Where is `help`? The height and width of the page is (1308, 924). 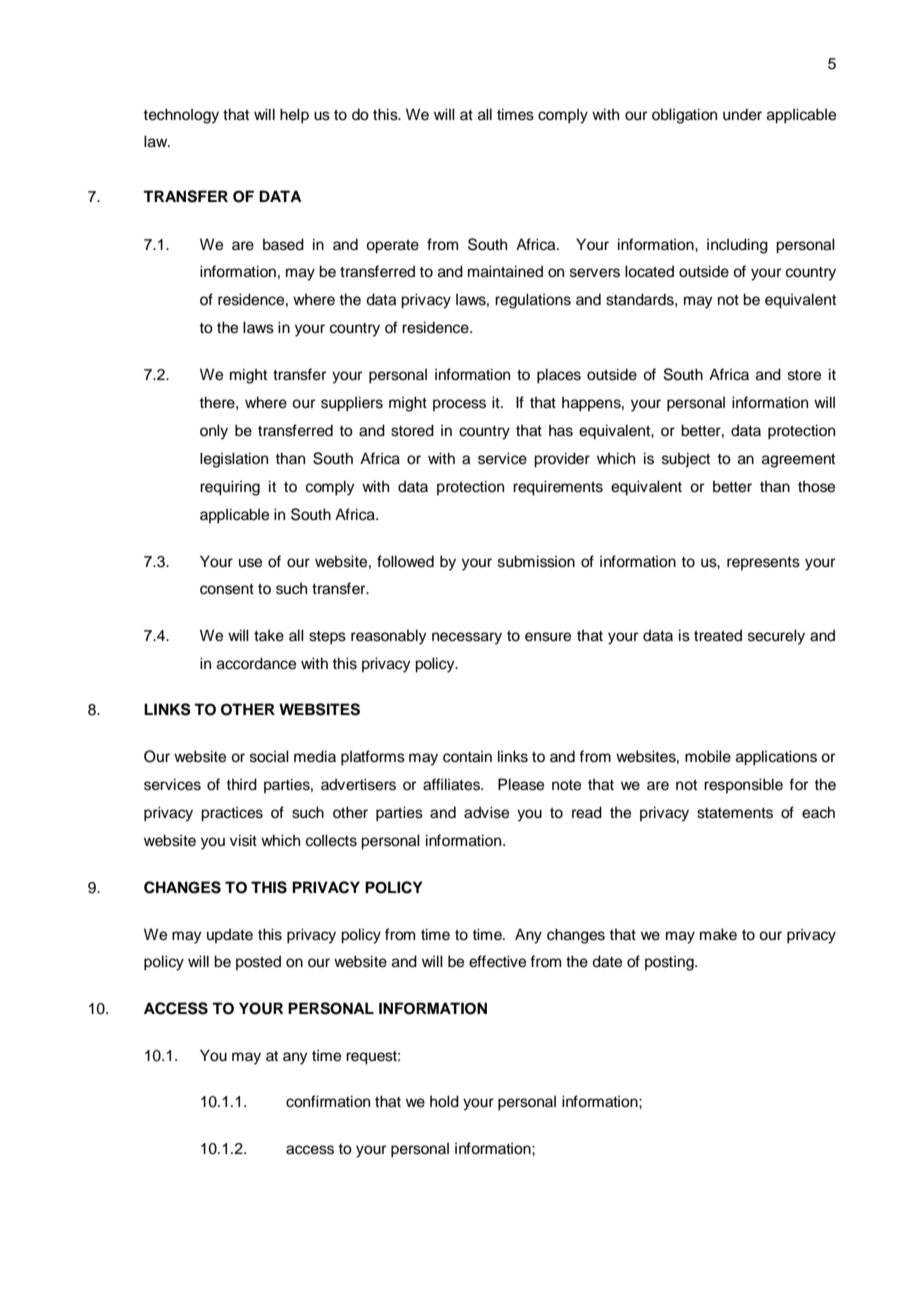
help is located at coordinates (294, 116).
